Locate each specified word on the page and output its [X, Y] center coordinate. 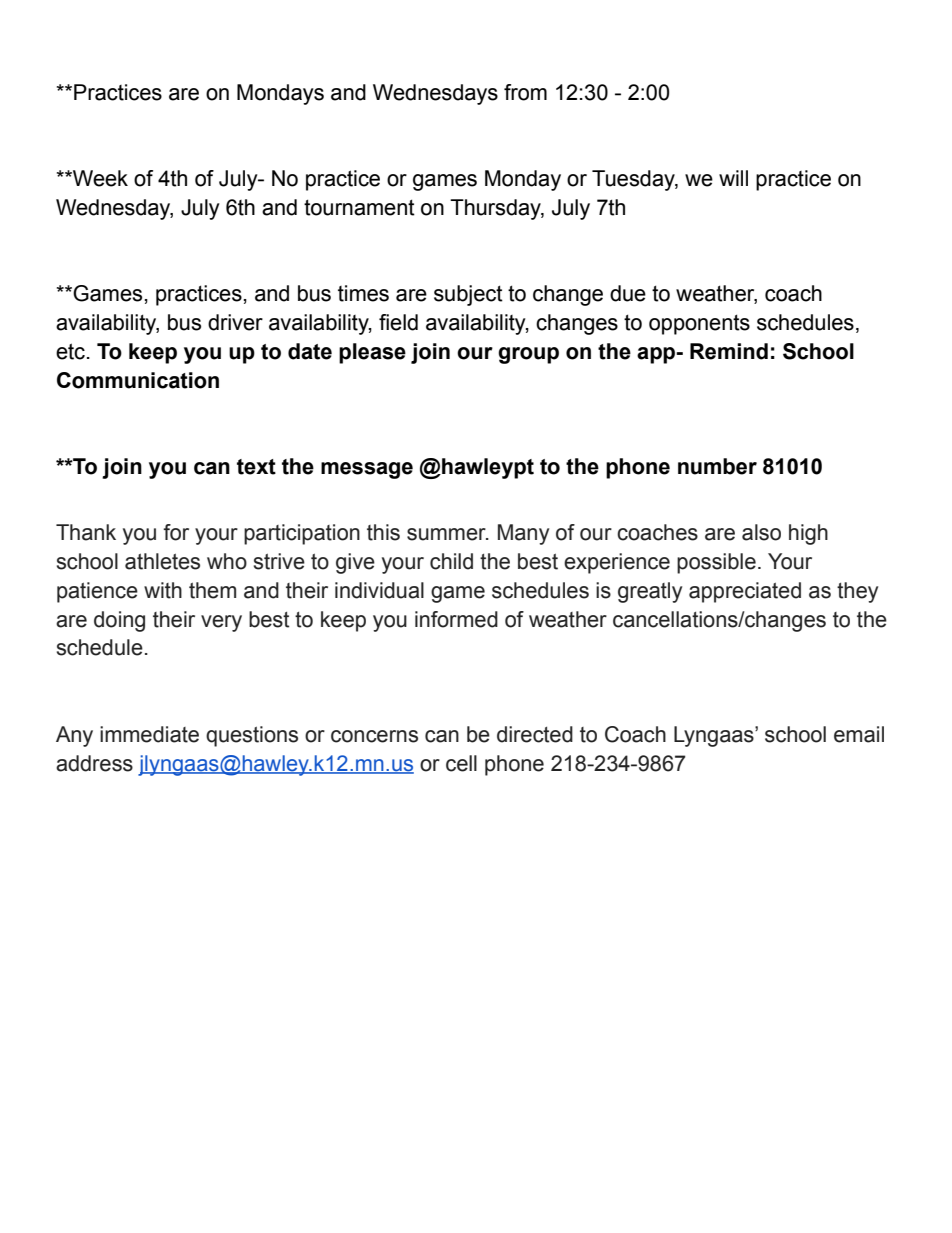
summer [447, 534]
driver [235, 322]
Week [99, 178]
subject [468, 295]
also [761, 532]
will [733, 178]
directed [535, 734]
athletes [162, 561]
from [525, 92]
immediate [149, 734]
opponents [699, 324]
